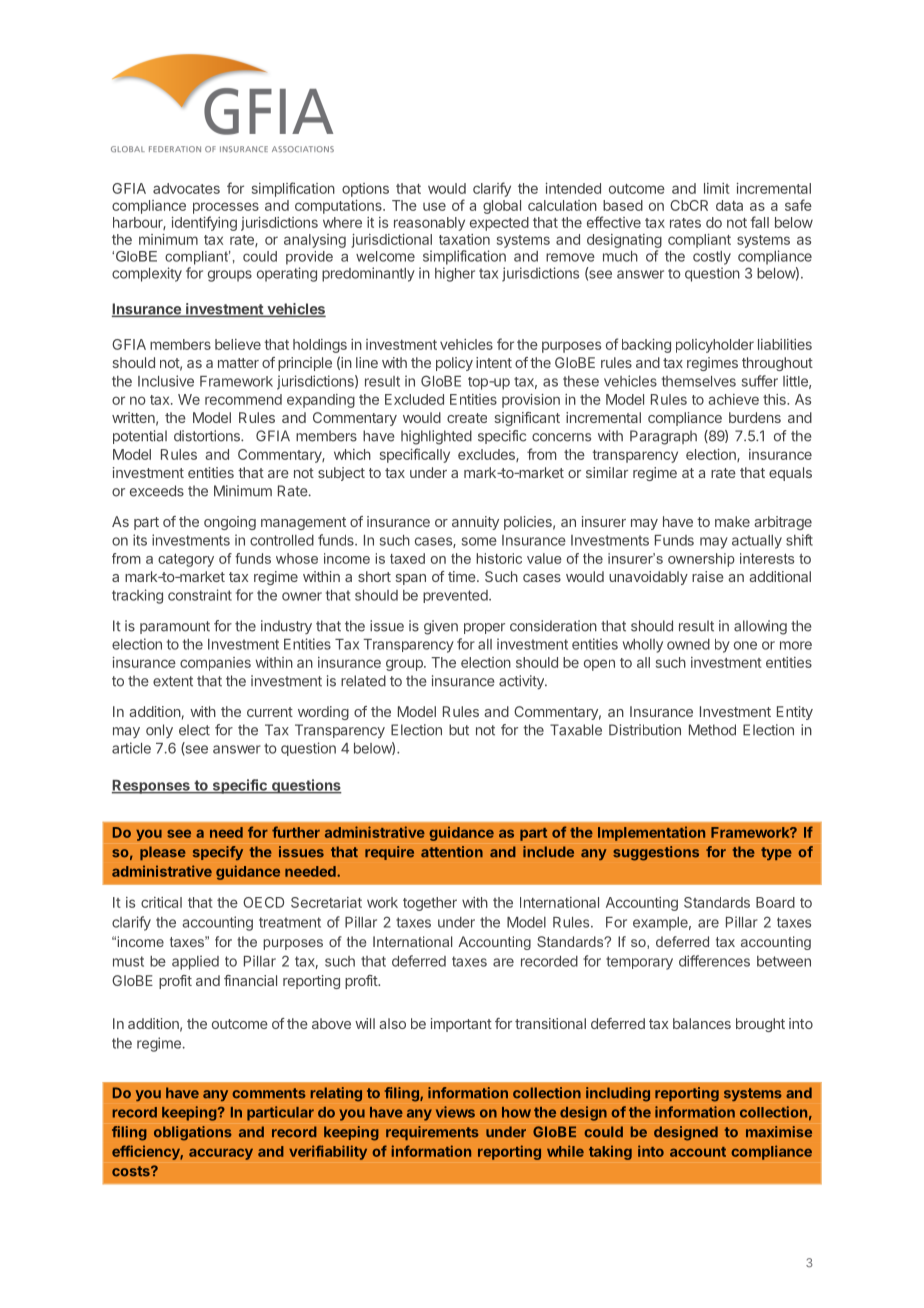 This image has width=924, height=1308. I want to click on Method, so click(712, 730).
